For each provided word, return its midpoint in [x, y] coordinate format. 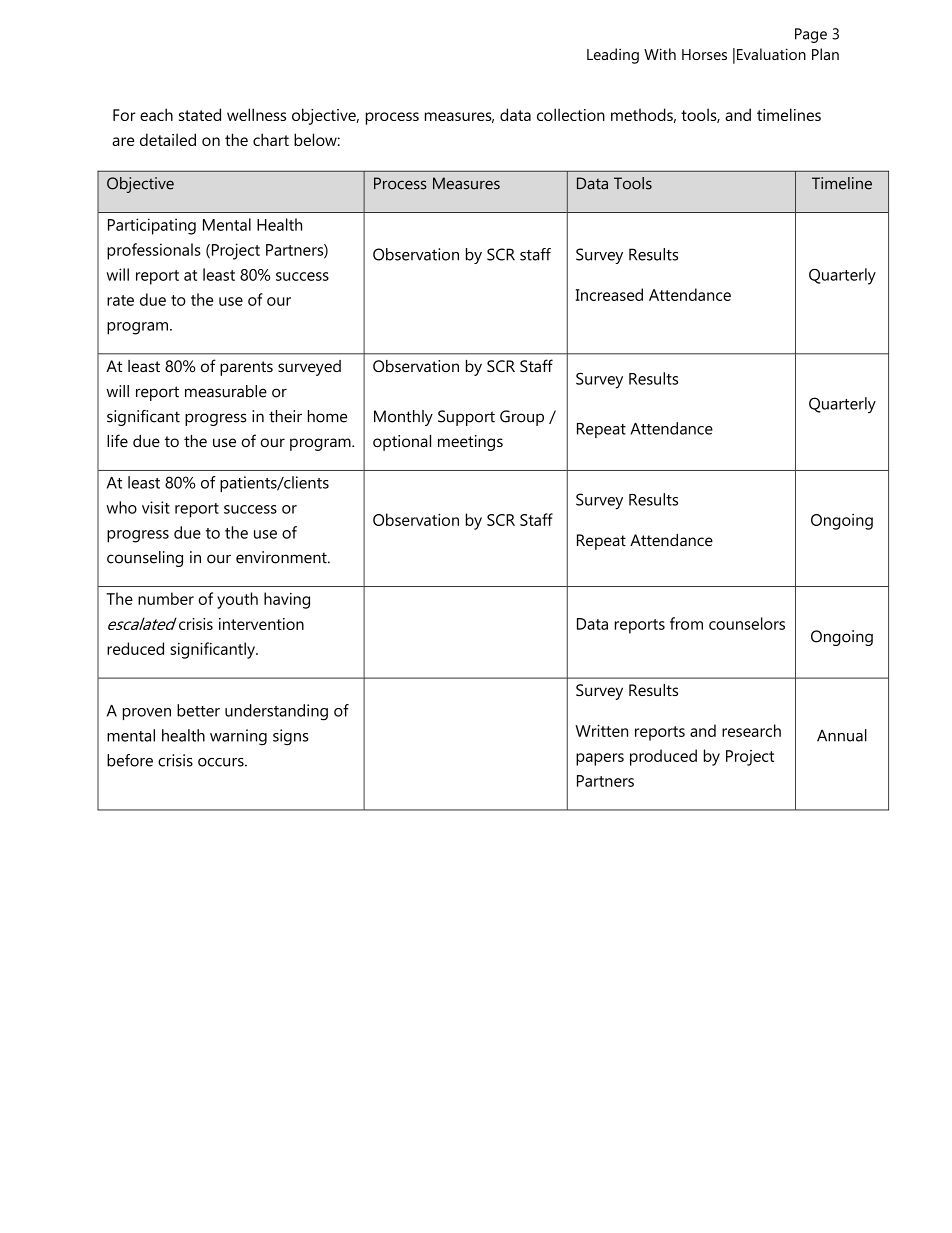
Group [522, 418]
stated [200, 114]
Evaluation [771, 54]
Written [601, 730]
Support [466, 418]
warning [238, 737]
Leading [613, 56]
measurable [226, 391]
